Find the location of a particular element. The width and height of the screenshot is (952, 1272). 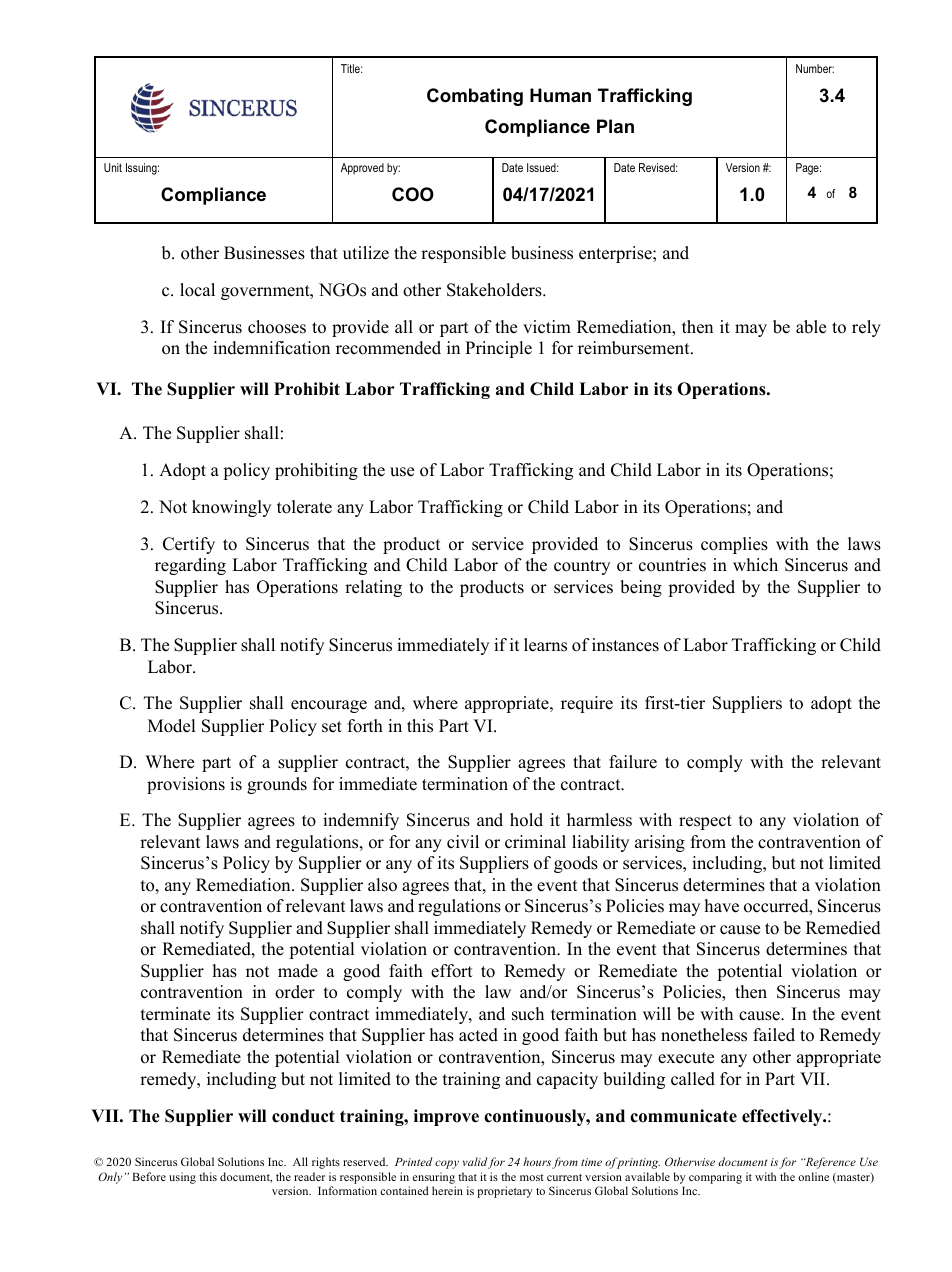

respect is located at coordinates (705, 822).
